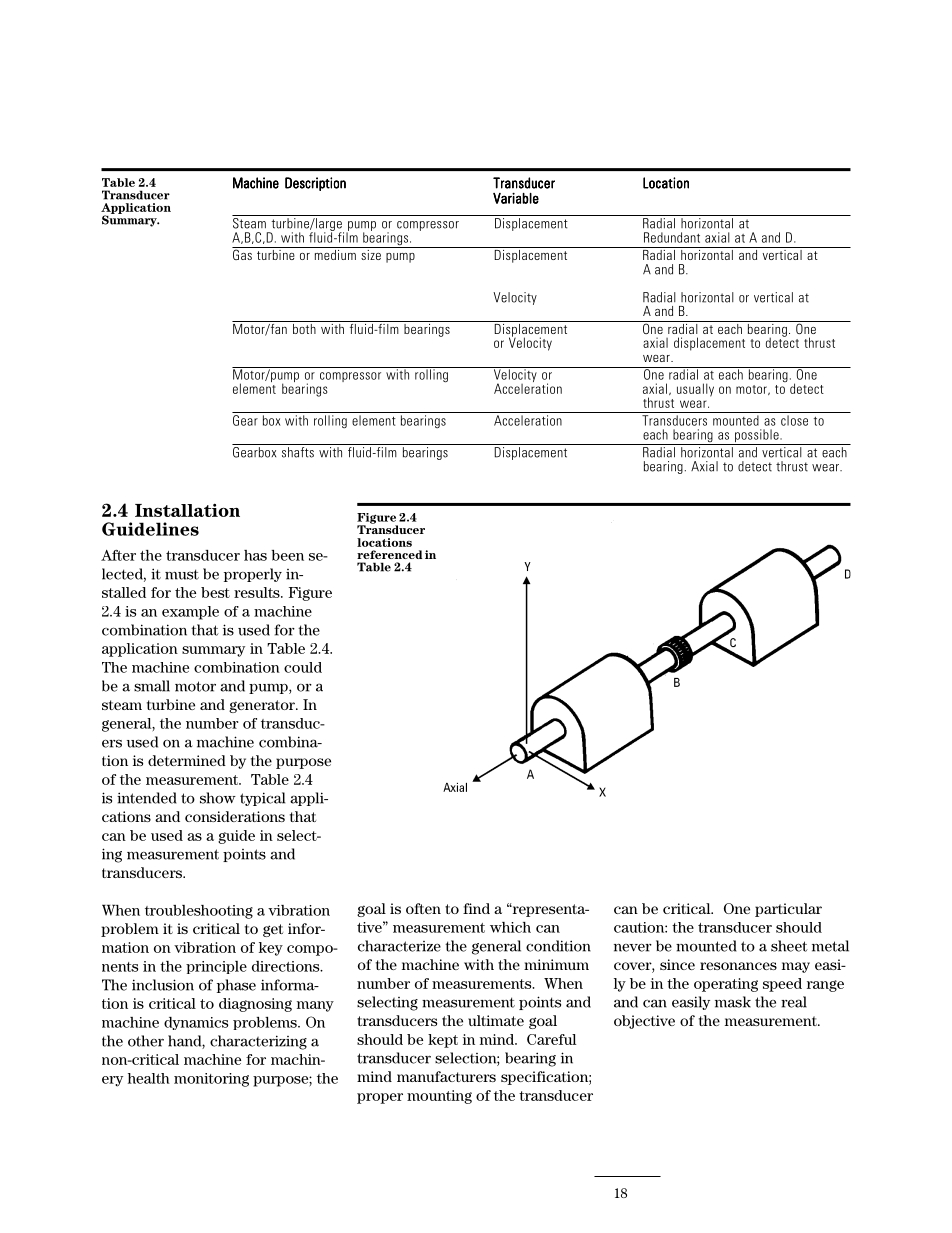 The image size is (952, 1233). What do you see at coordinates (190, 613) in the image?
I see `example` at bounding box center [190, 613].
